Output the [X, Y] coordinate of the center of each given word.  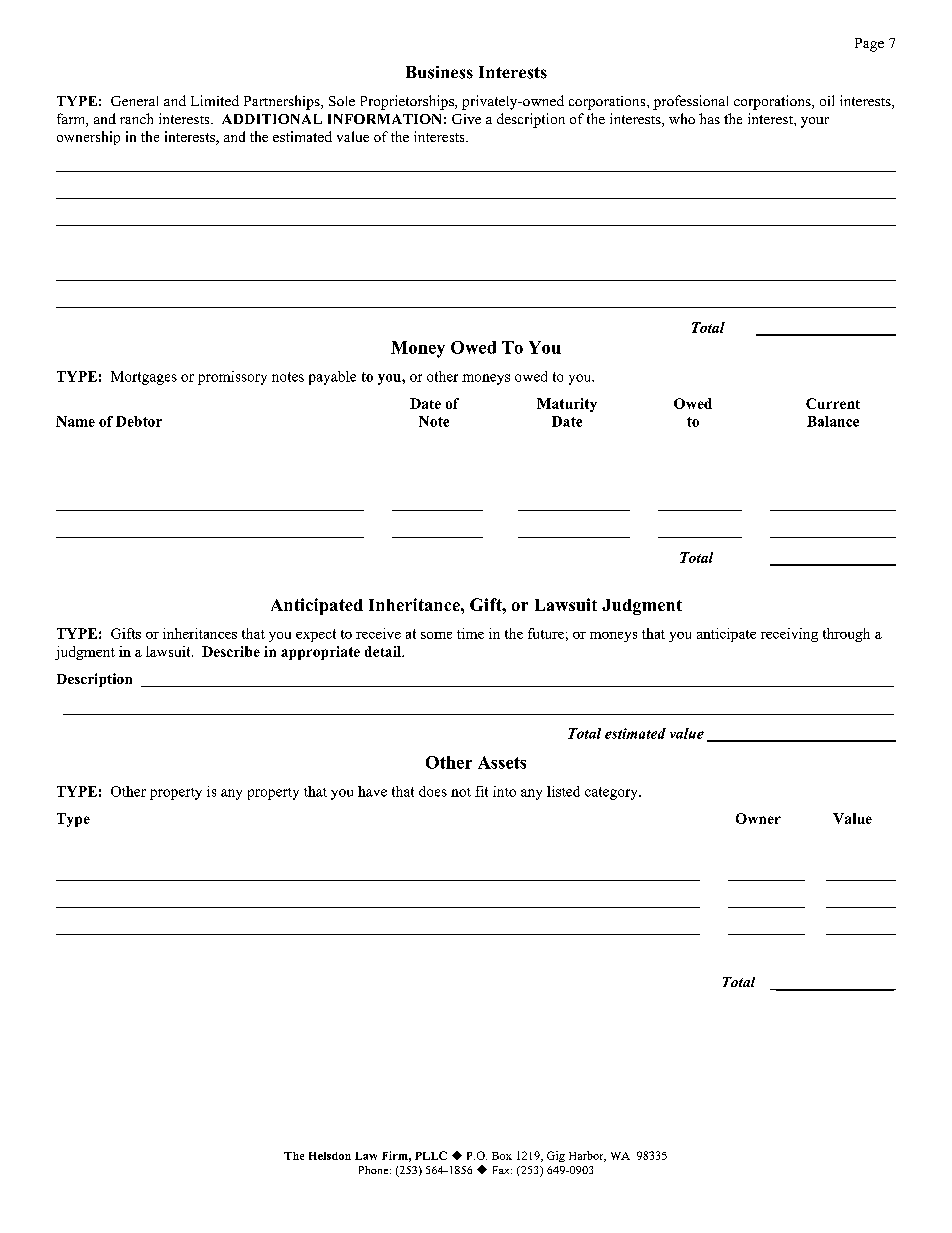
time [470, 633]
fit [481, 791]
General [134, 101]
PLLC [431, 1155]
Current [833, 403]
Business [439, 72]
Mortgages [144, 378]
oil [827, 100]
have [372, 791]
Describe [231, 651]
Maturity [567, 405]
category [612, 793]
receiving [789, 635]
